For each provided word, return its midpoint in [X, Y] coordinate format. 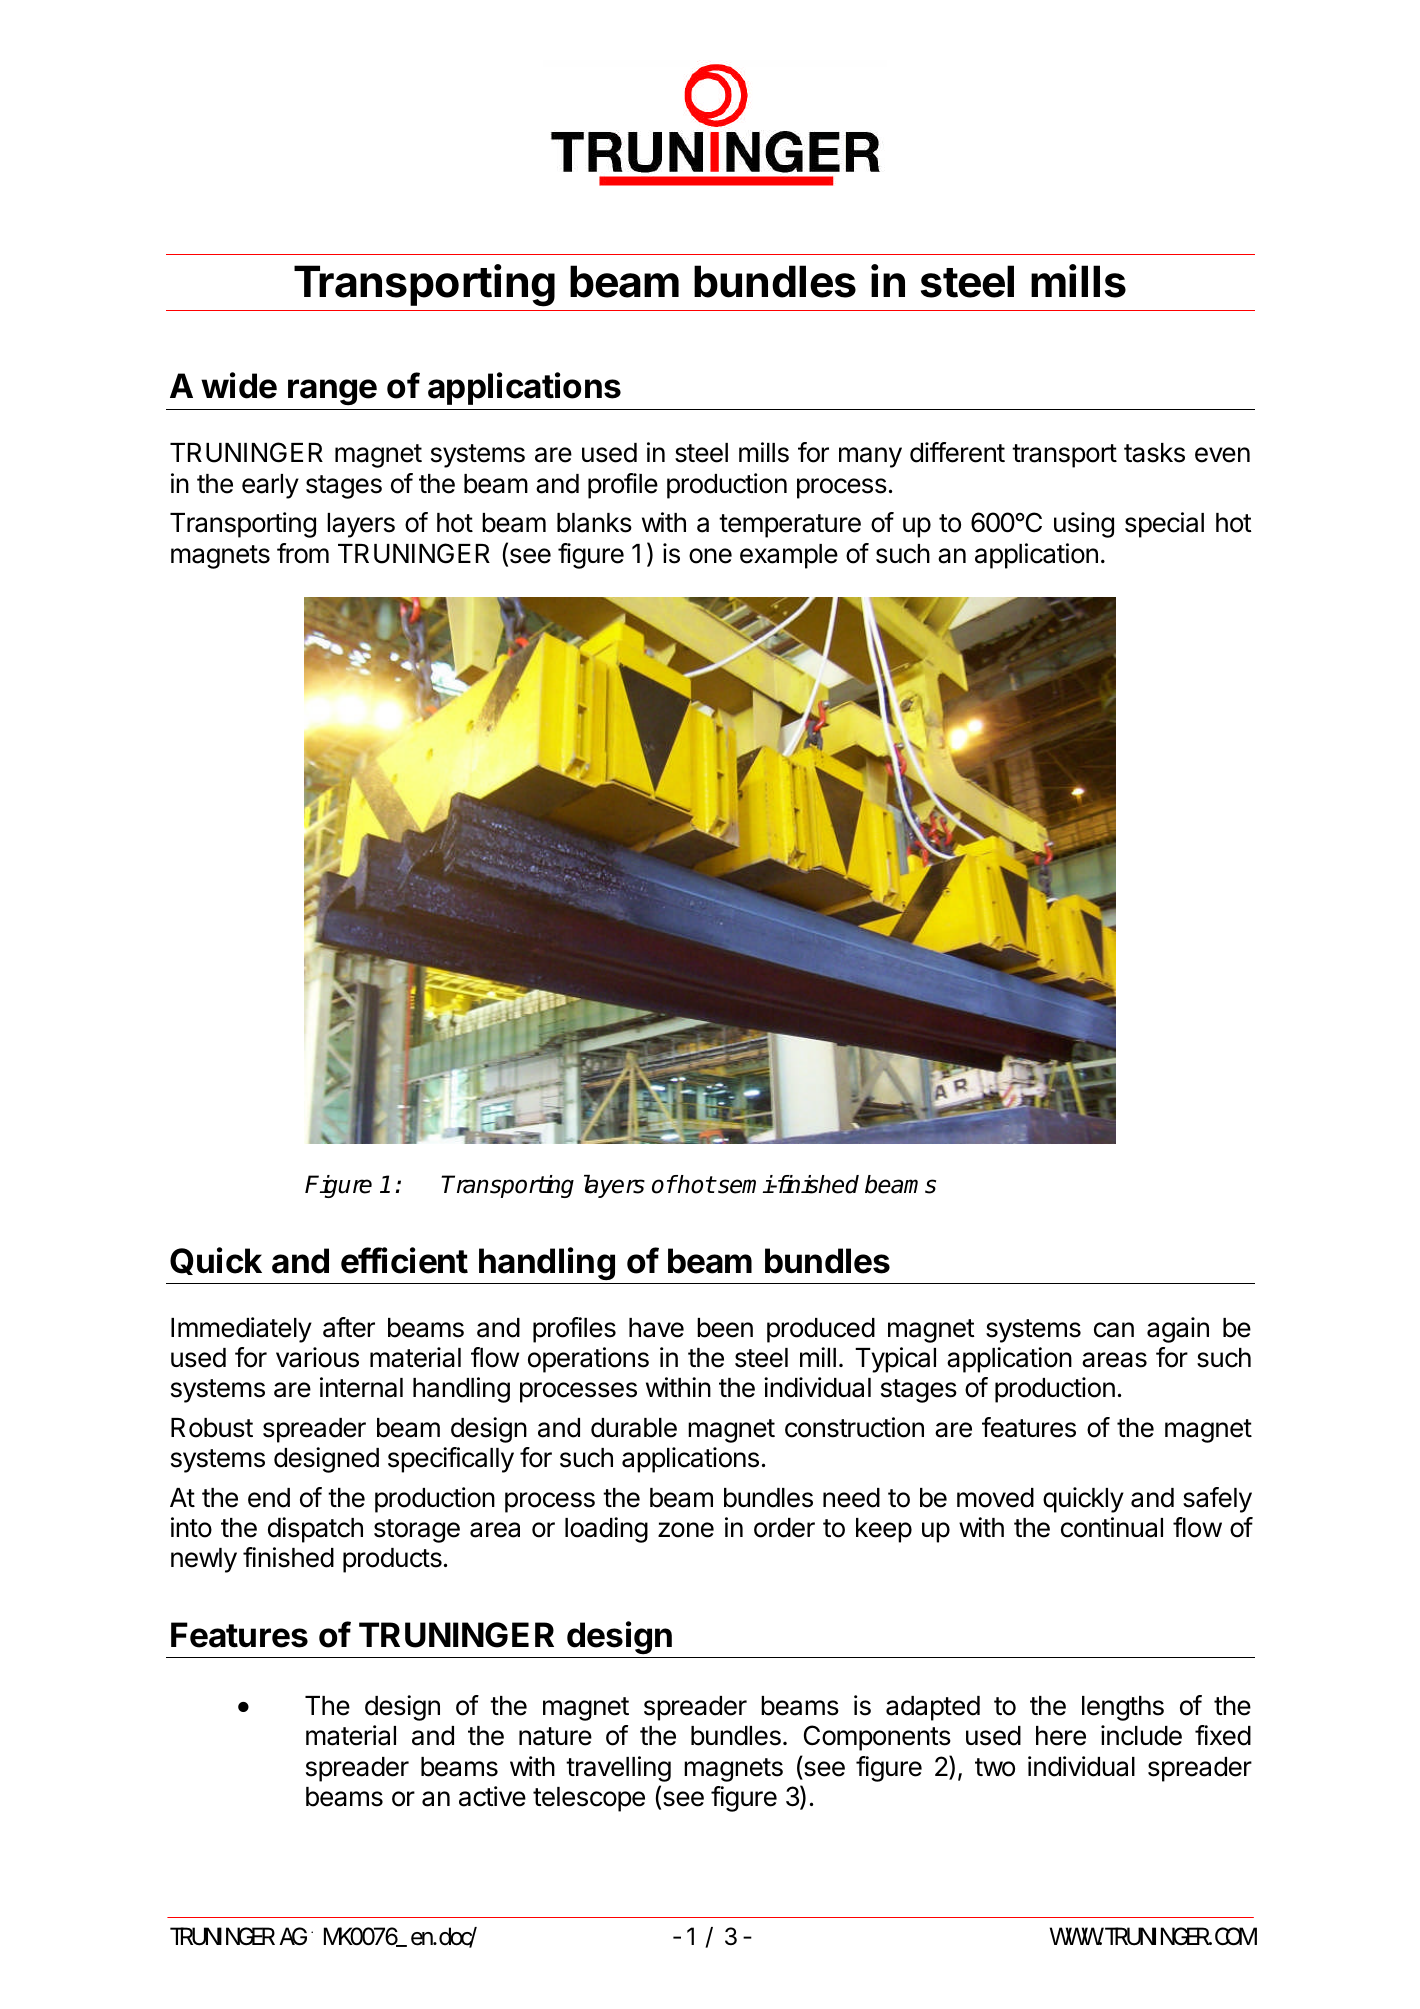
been [725, 1328]
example [789, 556]
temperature [790, 526]
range [332, 392]
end [269, 1498]
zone [686, 1530]
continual [1112, 1527]
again [1178, 1330]
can [1114, 1330]
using [1084, 525]
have [656, 1328]
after [349, 1327]
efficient [404, 1260]
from [303, 553]
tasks [1154, 453]
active [492, 1796]
